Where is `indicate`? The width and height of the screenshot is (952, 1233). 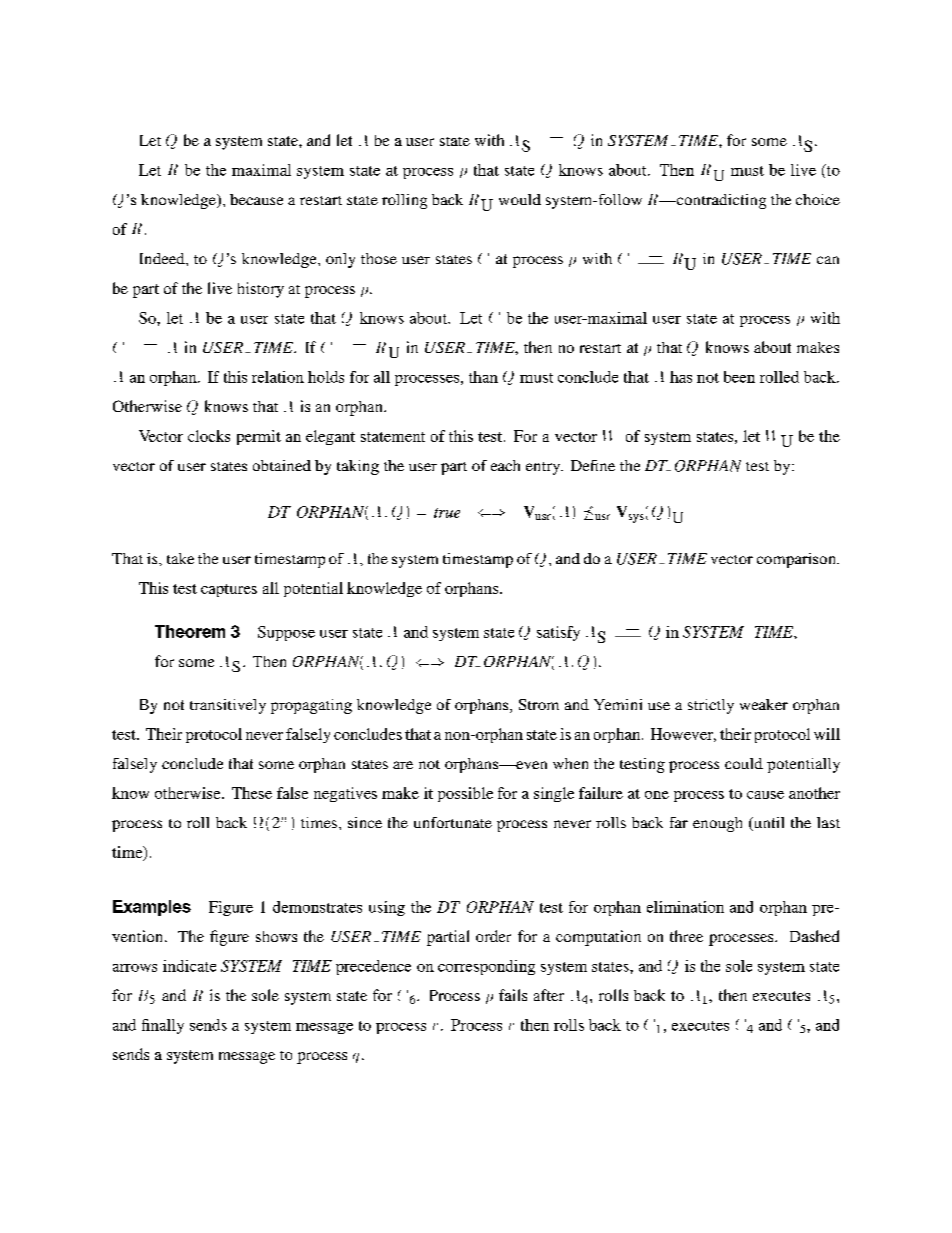 indicate is located at coordinates (189, 966).
